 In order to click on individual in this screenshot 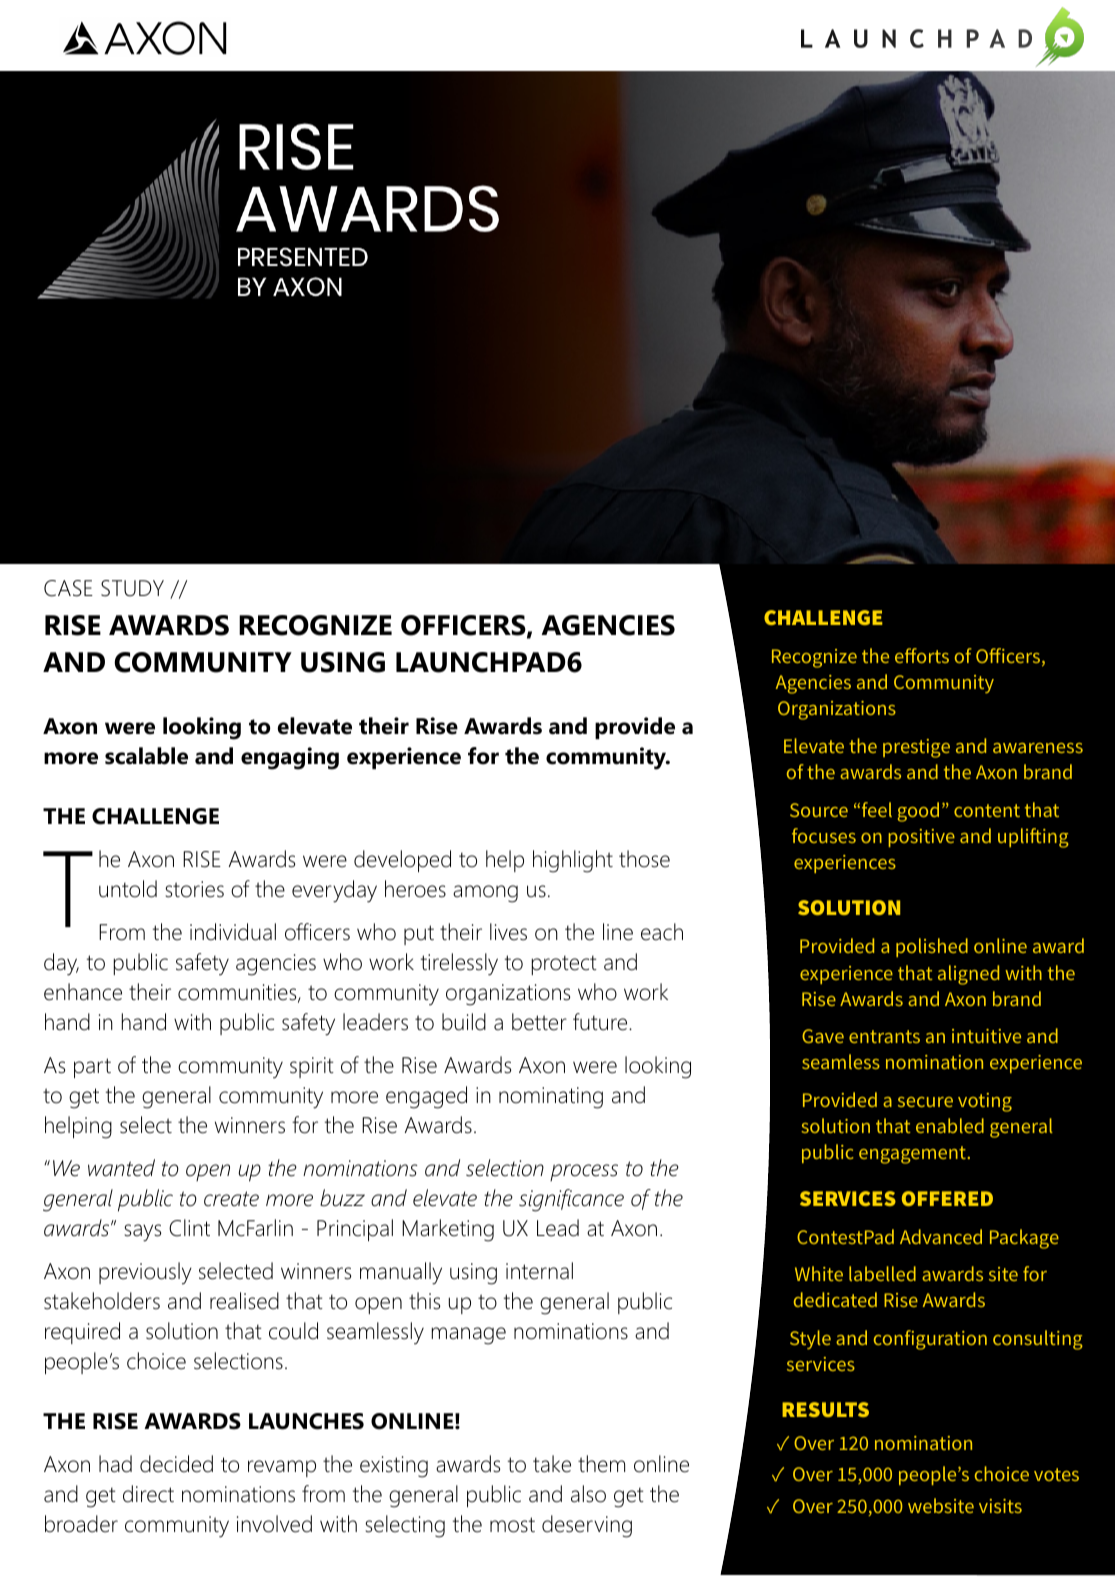, I will do `click(233, 932)`.
